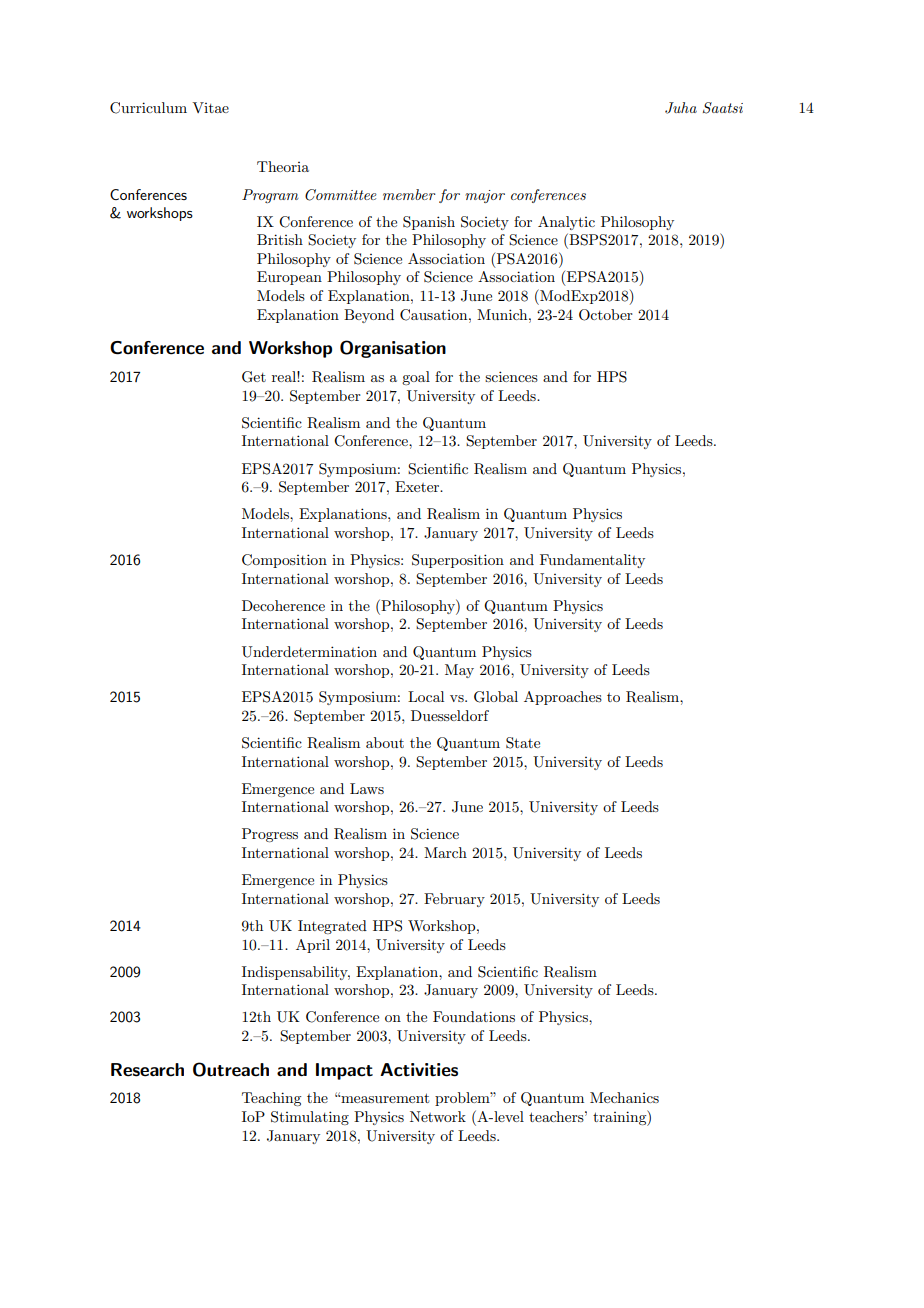  Describe the element at coordinates (566, 223) in the screenshot. I see `Analytic` at that location.
